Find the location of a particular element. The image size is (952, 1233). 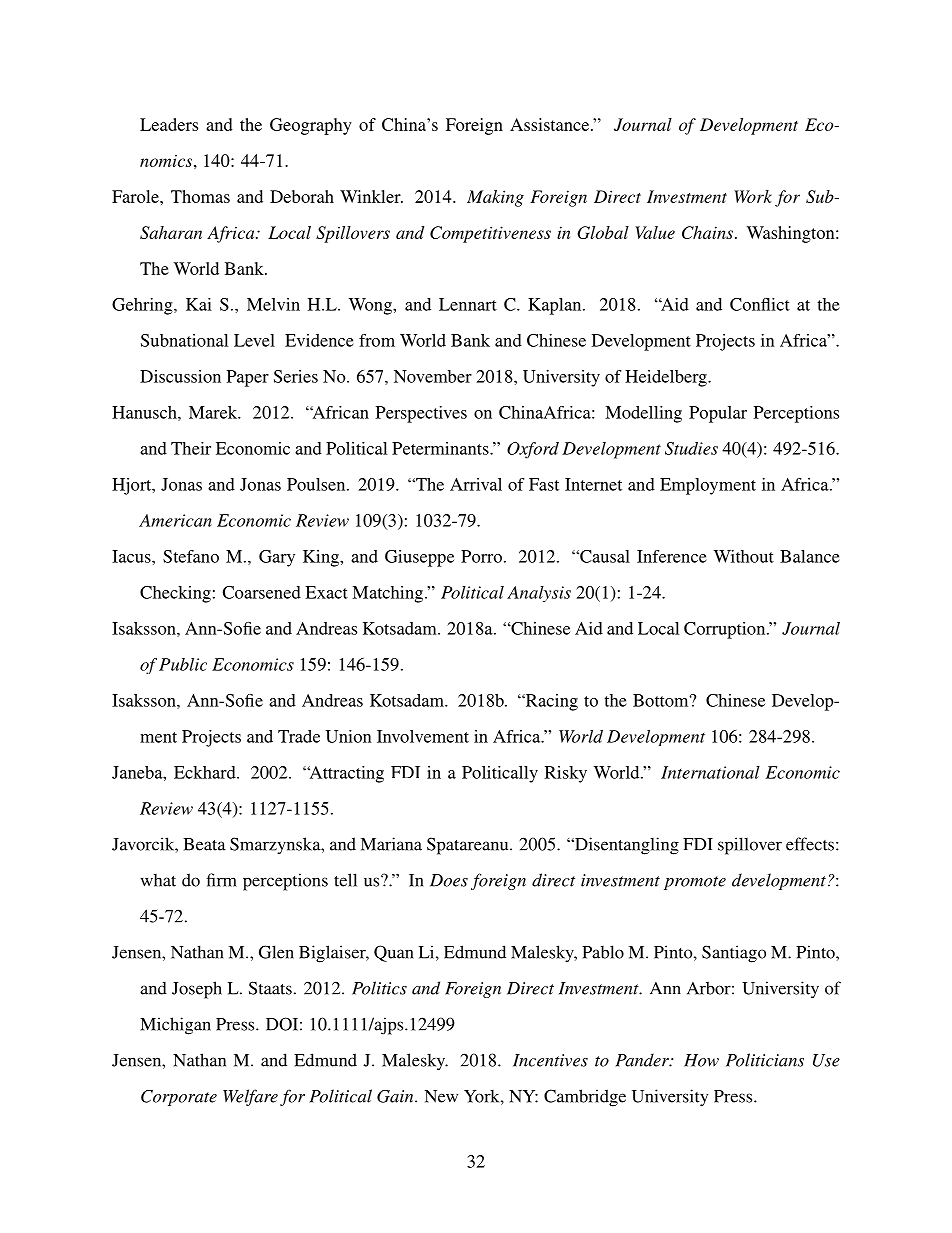

International is located at coordinates (710, 772).
